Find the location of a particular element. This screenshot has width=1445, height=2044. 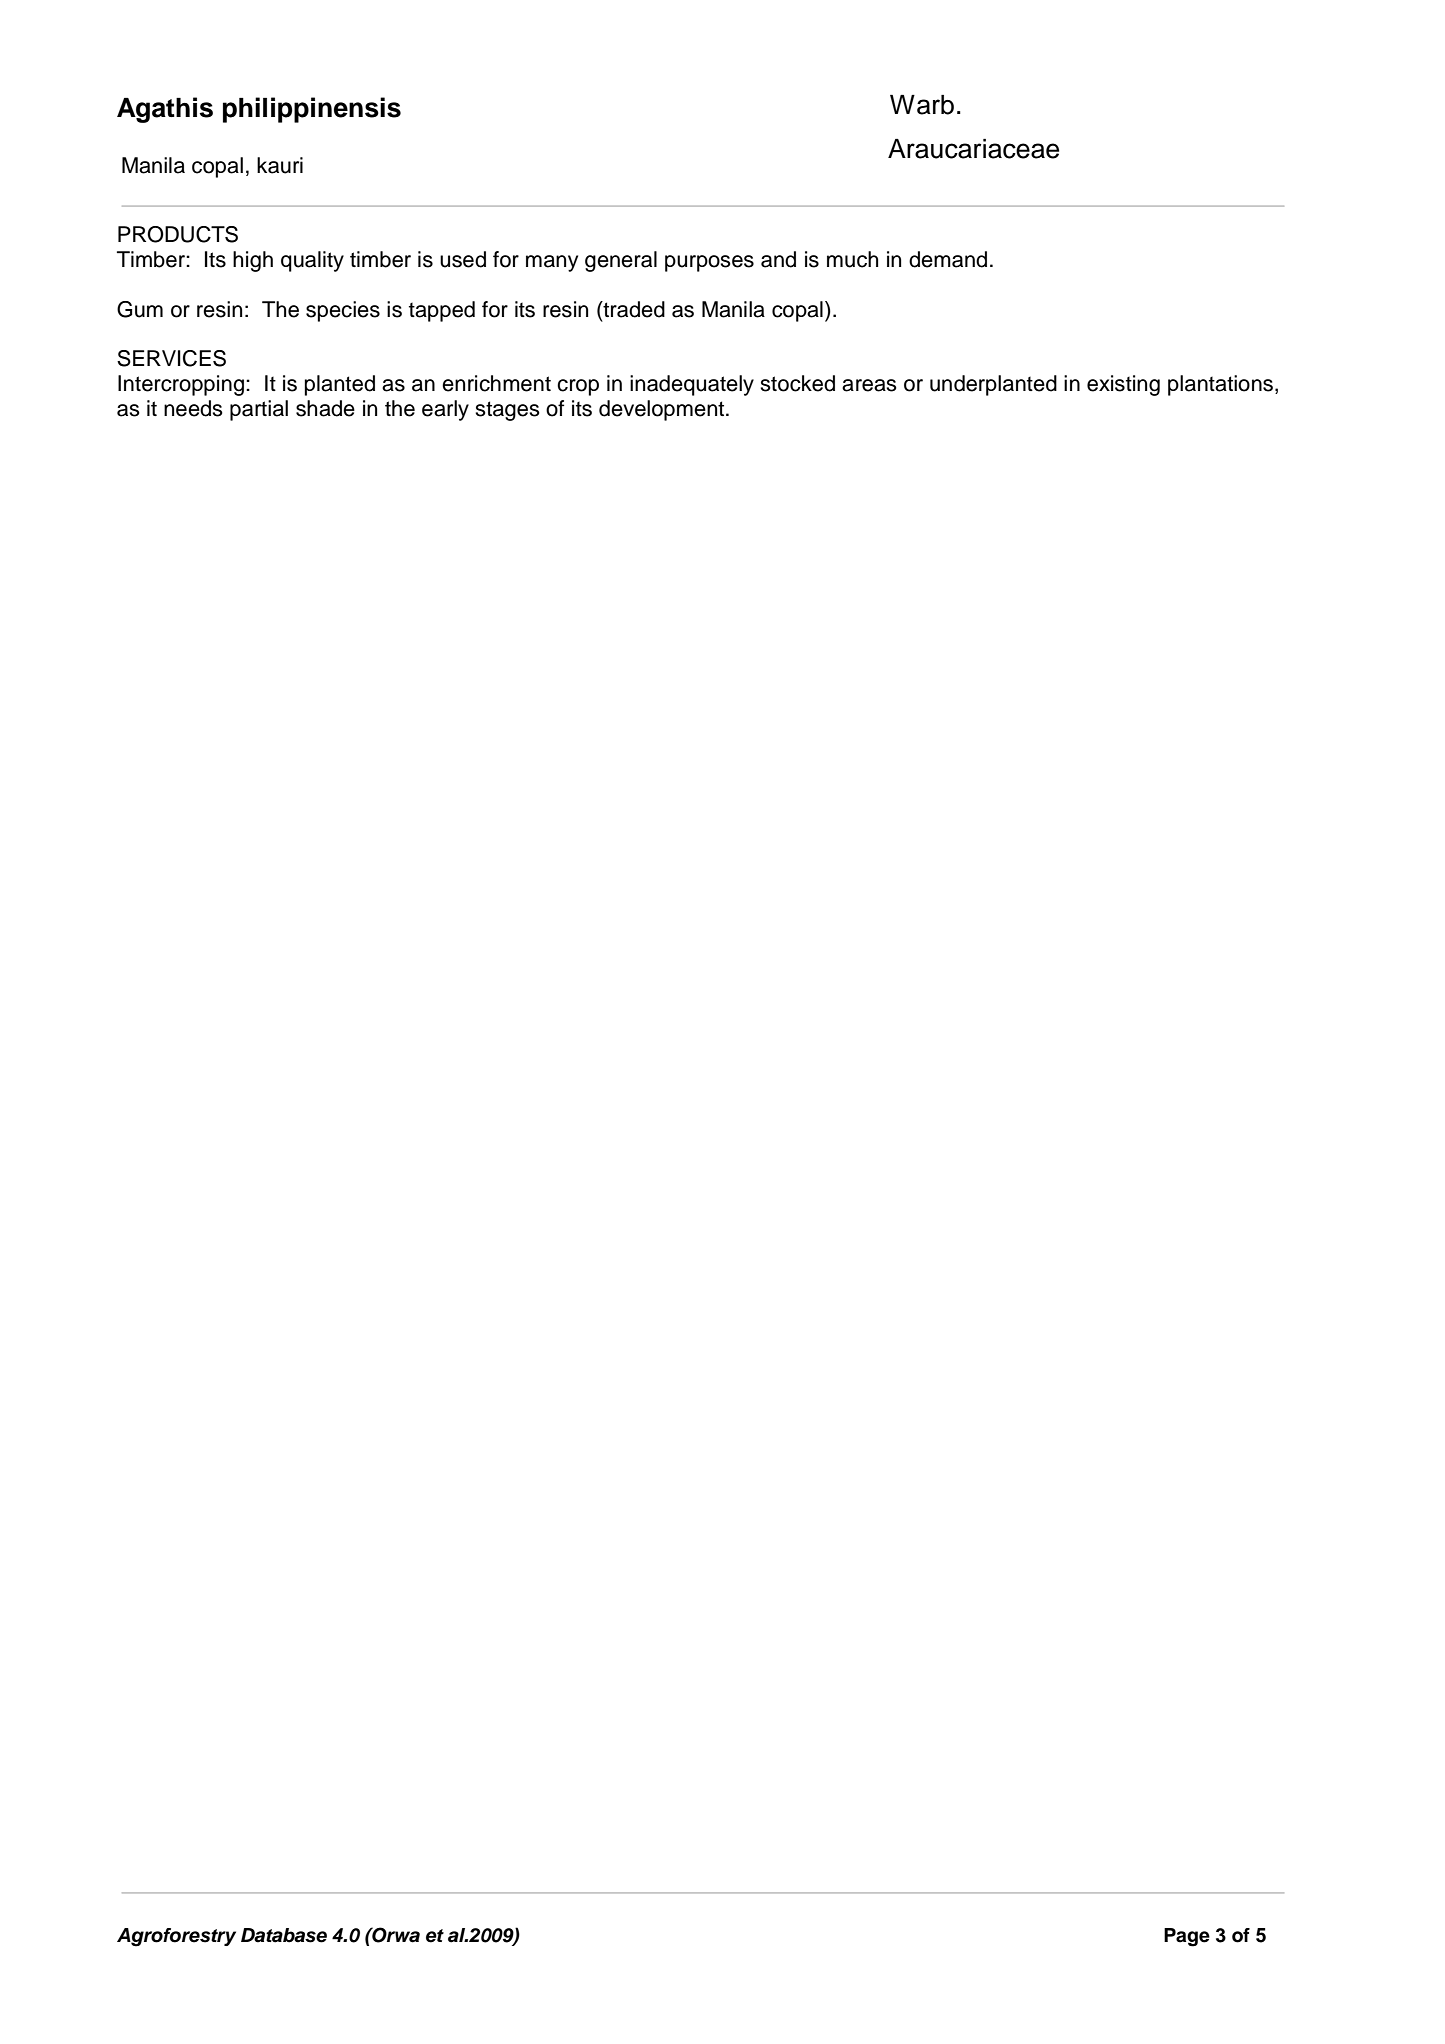

Database is located at coordinates (284, 1935).
